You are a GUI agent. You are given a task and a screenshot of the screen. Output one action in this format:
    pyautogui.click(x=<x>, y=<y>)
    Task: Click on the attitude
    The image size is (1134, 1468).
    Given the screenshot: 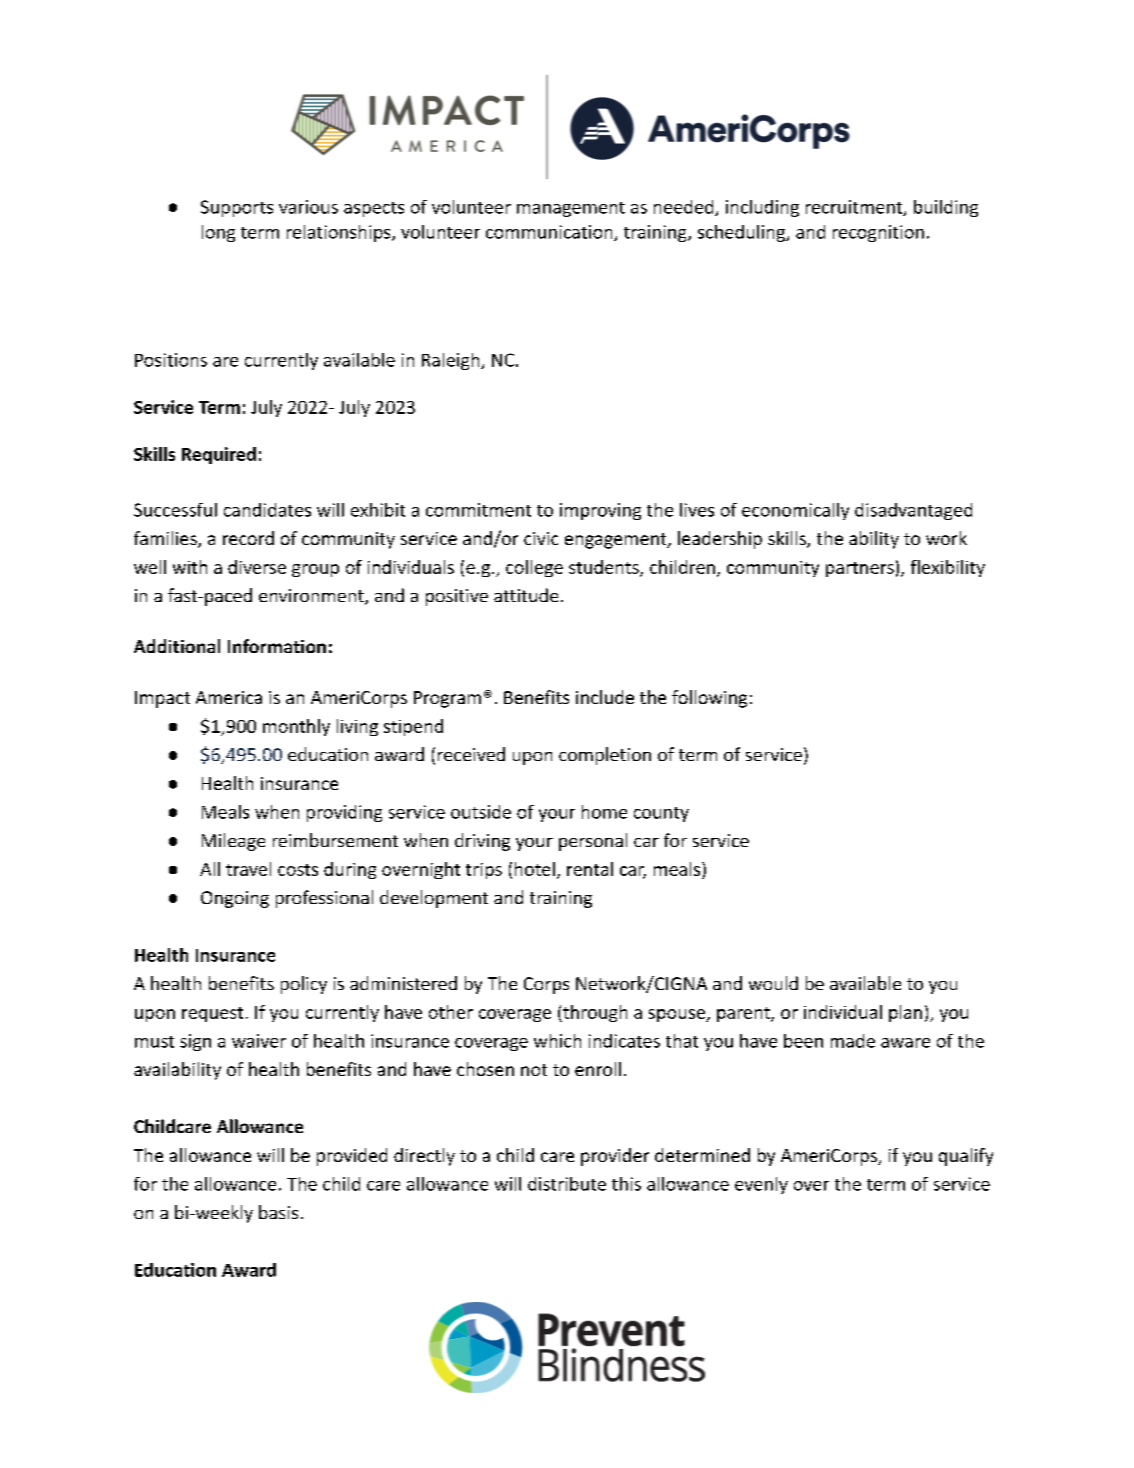 What is the action you would take?
    pyautogui.click(x=526, y=595)
